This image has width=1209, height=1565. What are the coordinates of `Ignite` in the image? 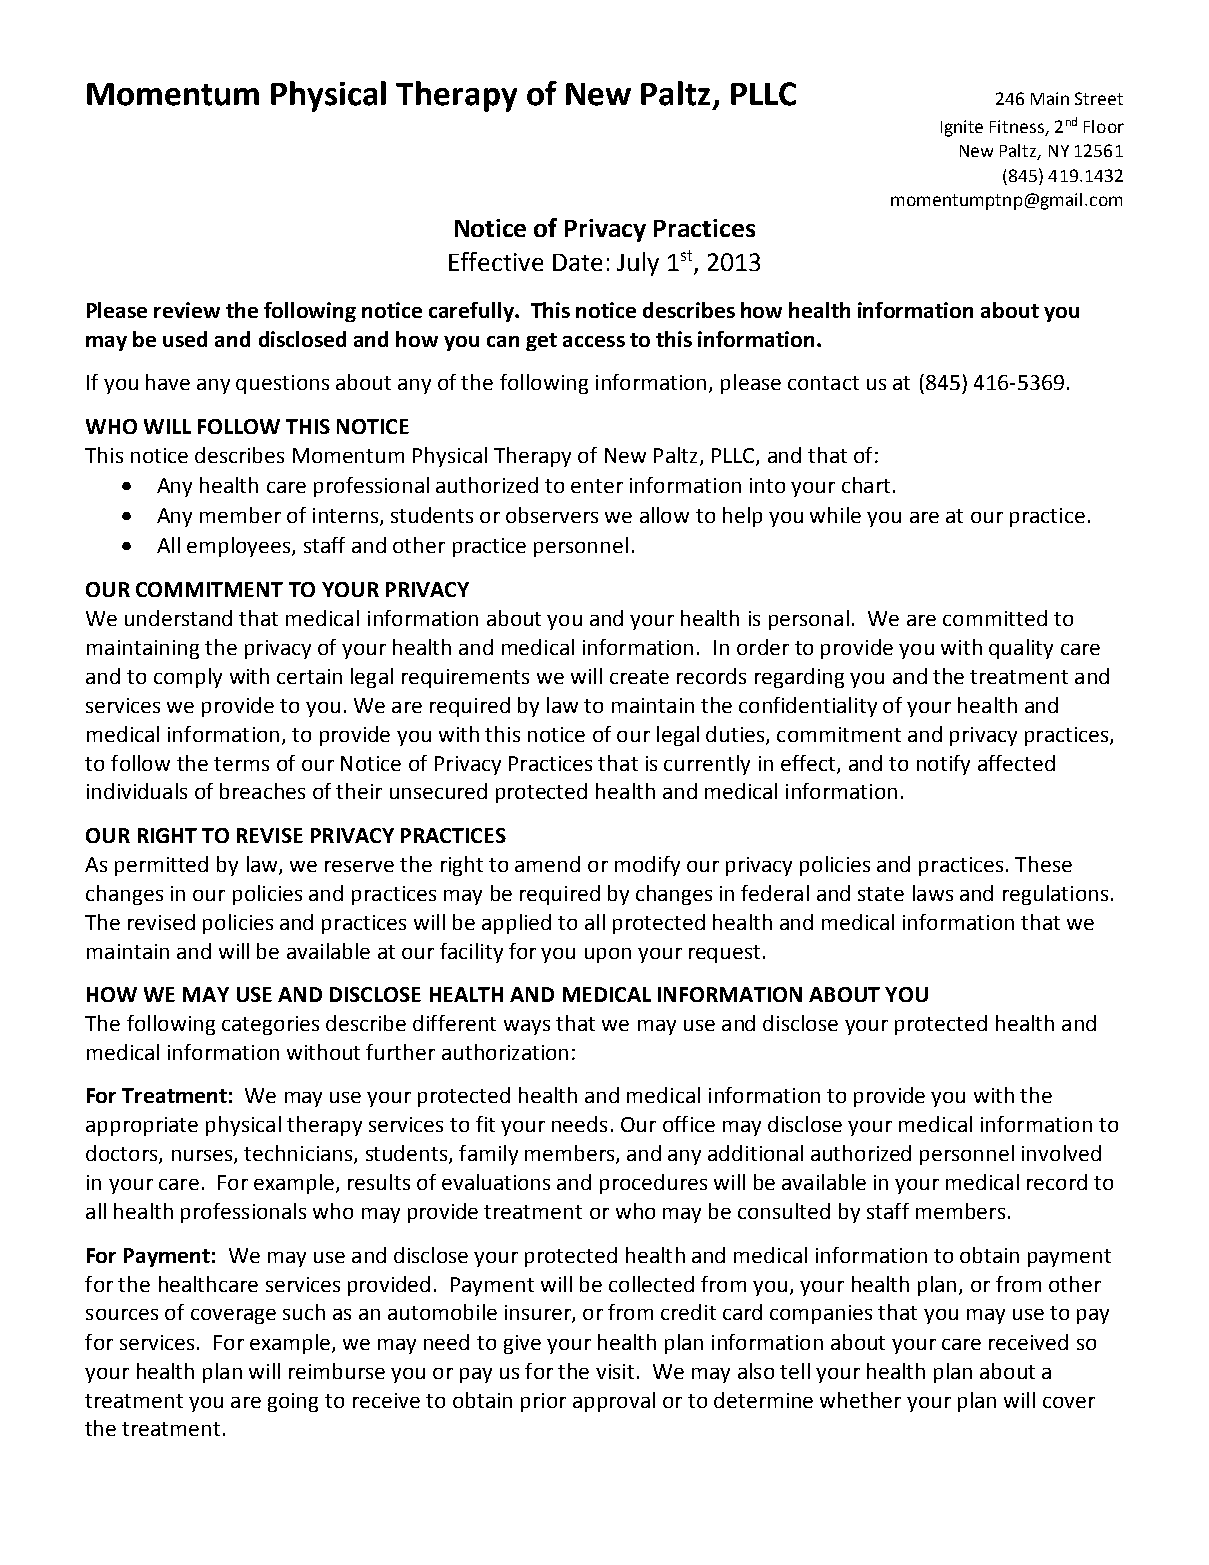 It's located at (962, 128).
